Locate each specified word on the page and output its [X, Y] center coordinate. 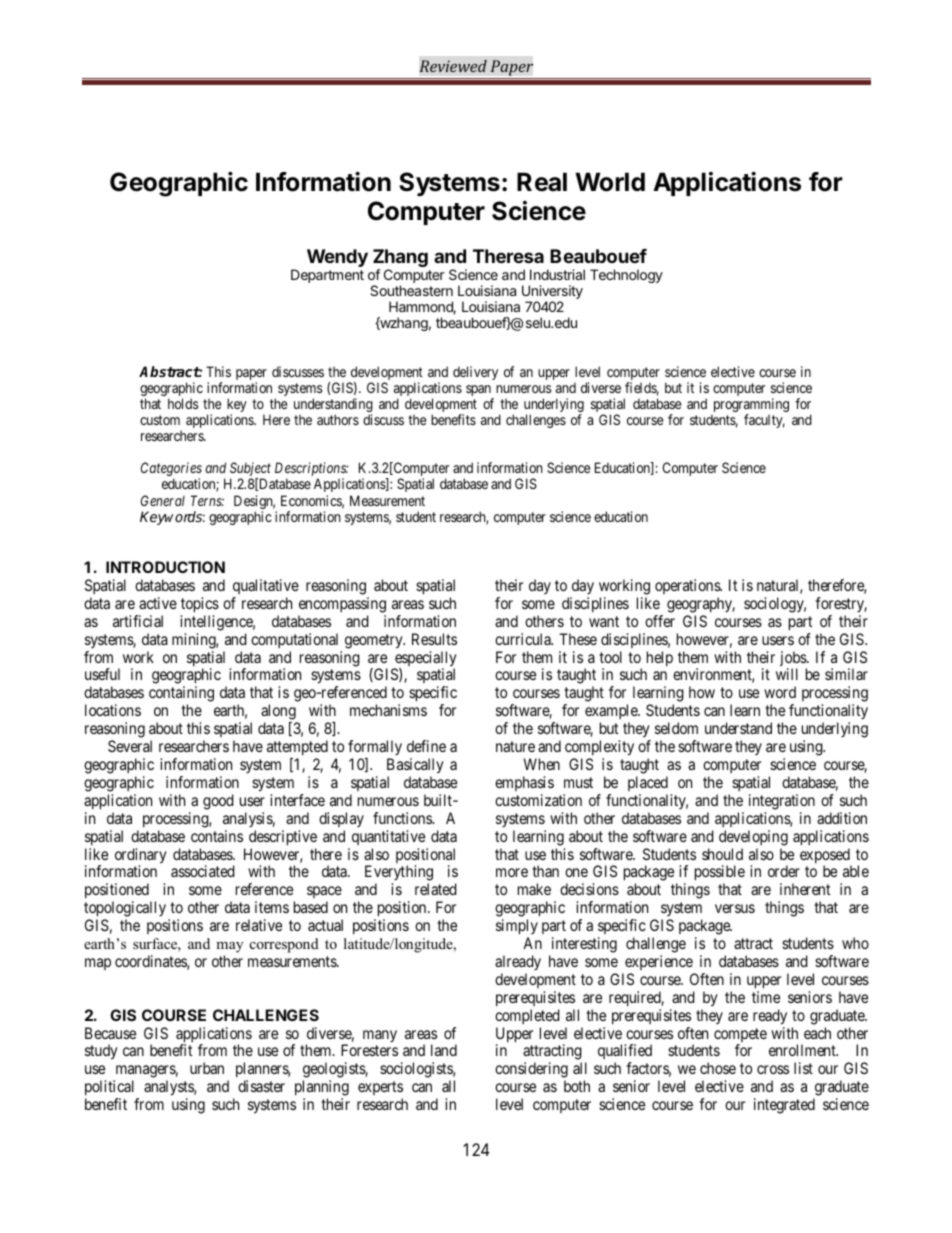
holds [183, 403]
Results [434, 639]
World [610, 182]
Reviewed [453, 66]
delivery [475, 373]
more [512, 872]
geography [701, 605]
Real [542, 182]
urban [207, 1068]
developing [753, 838]
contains [217, 836]
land [444, 1050]
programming [750, 406]
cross [773, 1069]
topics [200, 605]
